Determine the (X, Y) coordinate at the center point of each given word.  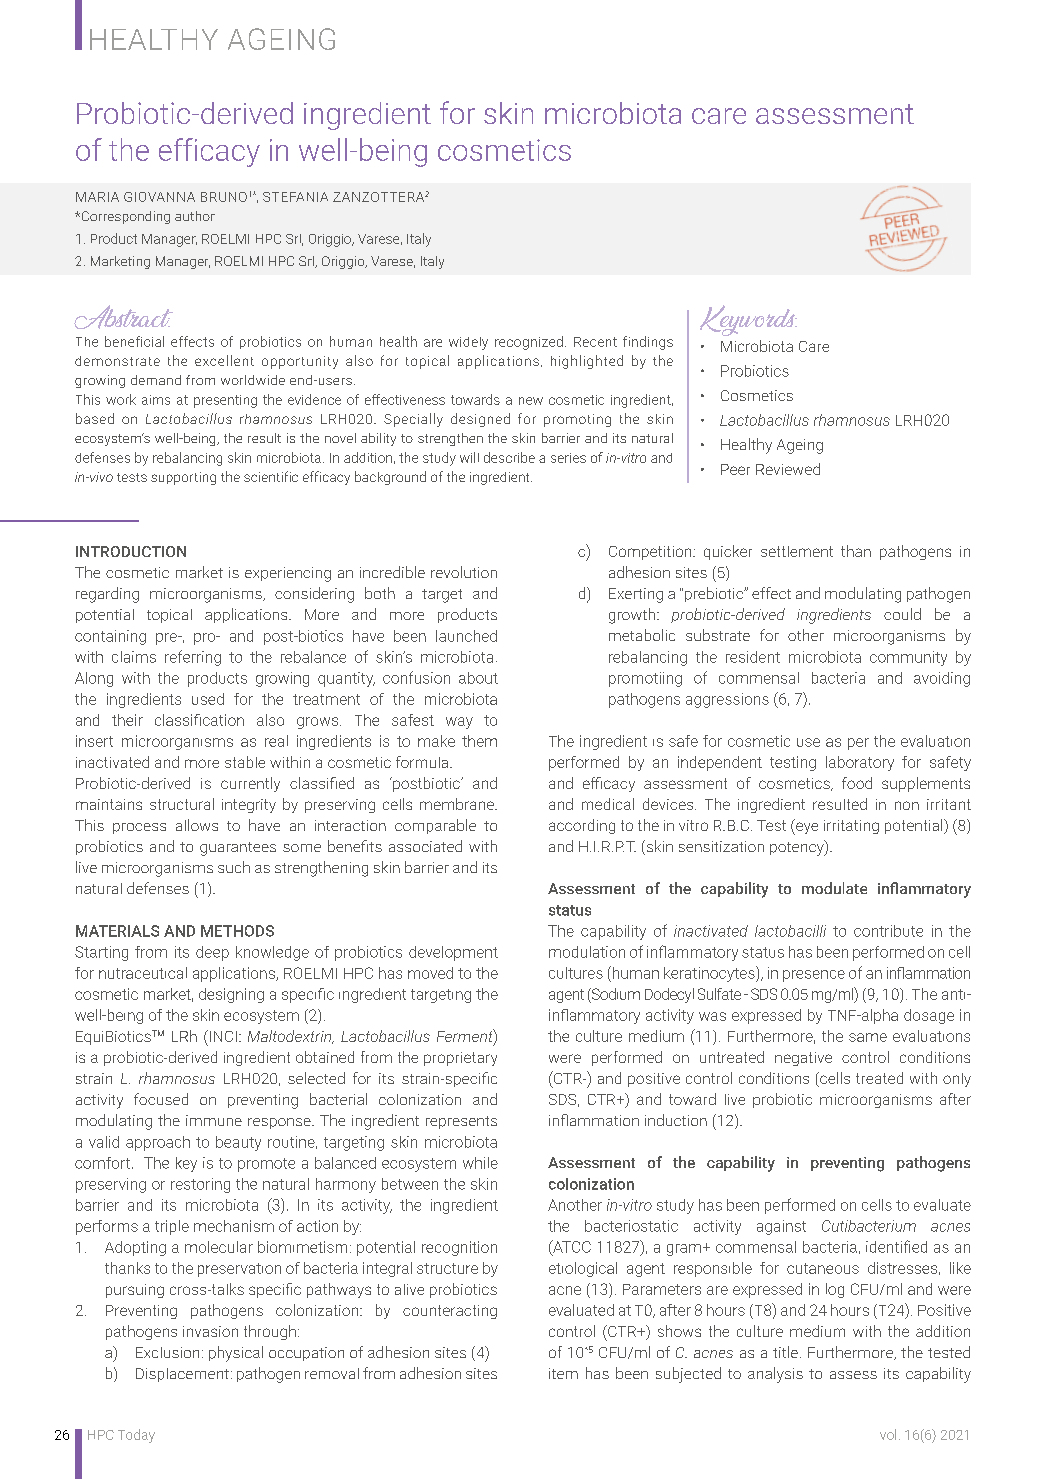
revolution (464, 572)
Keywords (748, 320)
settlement (797, 551)
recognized (529, 343)
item (563, 1373)
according (582, 826)
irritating (851, 827)
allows (197, 825)
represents (461, 1122)
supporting (183, 478)
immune (214, 1120)
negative (803, 1059)
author (195, 216)
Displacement (182, 1375)
